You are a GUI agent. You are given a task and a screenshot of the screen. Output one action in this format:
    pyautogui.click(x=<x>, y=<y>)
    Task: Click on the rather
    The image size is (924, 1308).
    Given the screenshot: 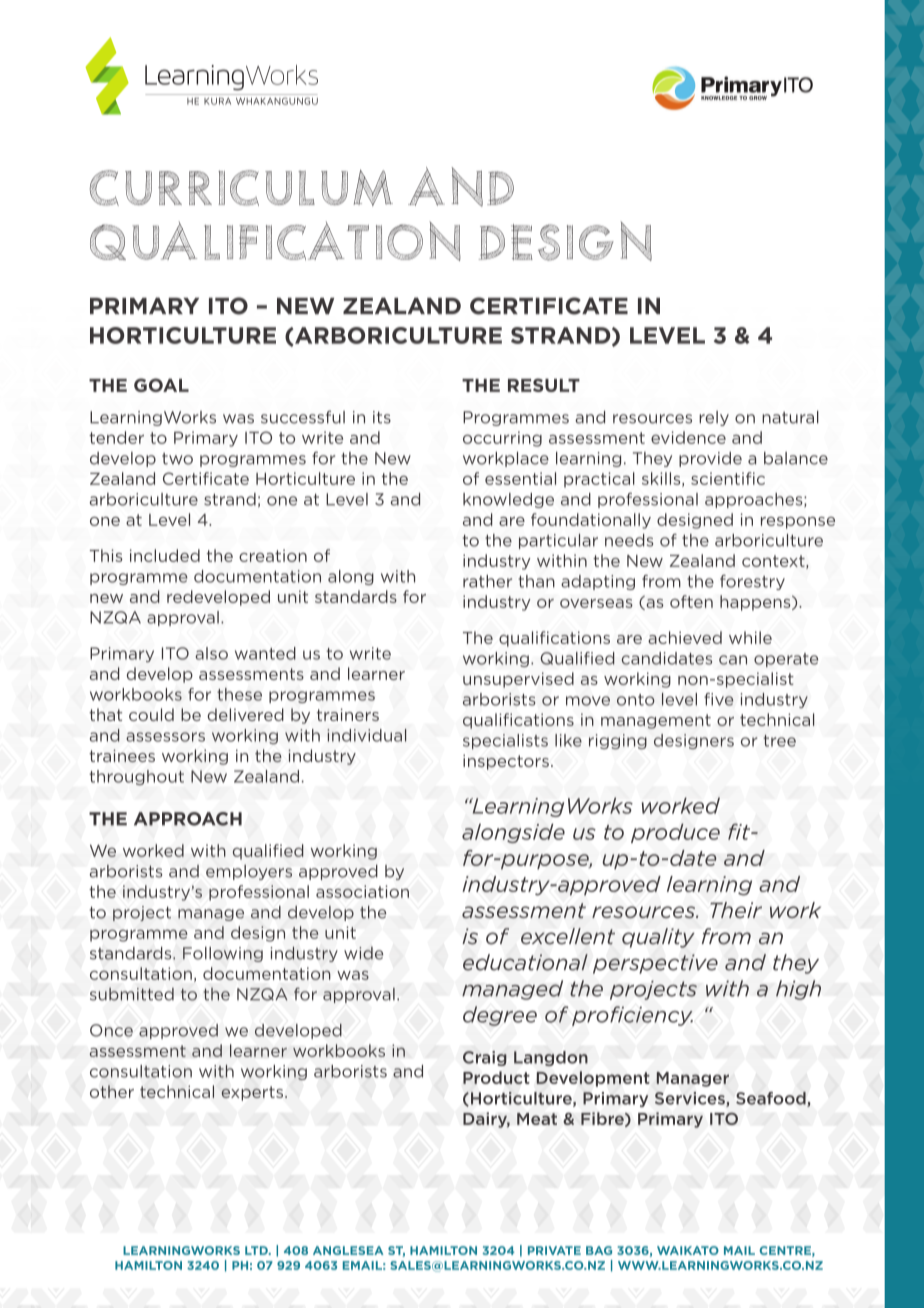 What is the action you would take?
    pyautogui.click(x=487, y=581)
